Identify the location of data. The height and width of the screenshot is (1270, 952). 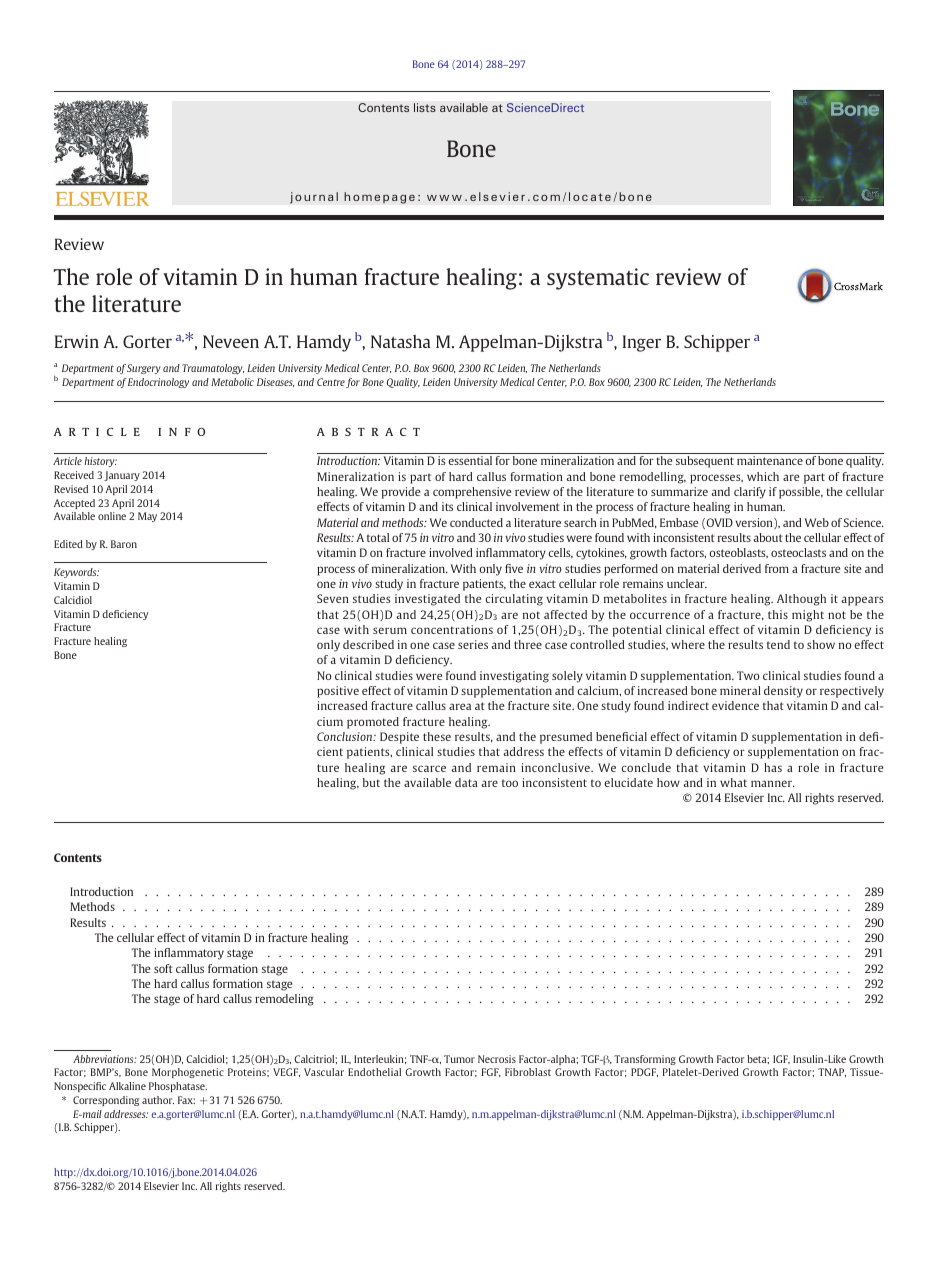
(466, 782).
